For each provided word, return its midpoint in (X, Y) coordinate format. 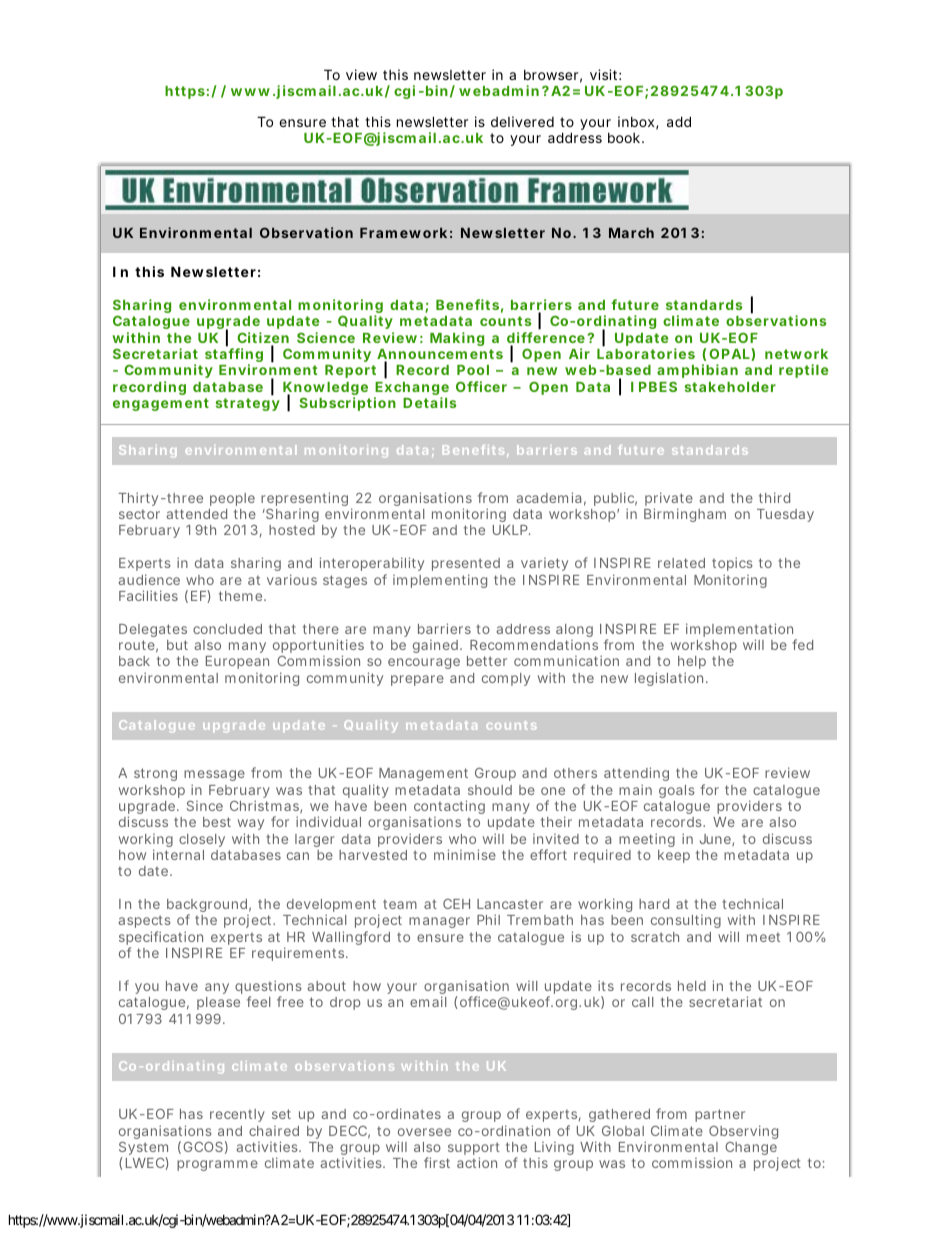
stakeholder (730, 387)
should (490, 790)
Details (430, 402)
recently (237, 1115)
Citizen (263, 339)
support (474, 1150)
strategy (248, 404)
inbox (638, 123)
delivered (522, 121)
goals (677, 791)
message (214, 777)
